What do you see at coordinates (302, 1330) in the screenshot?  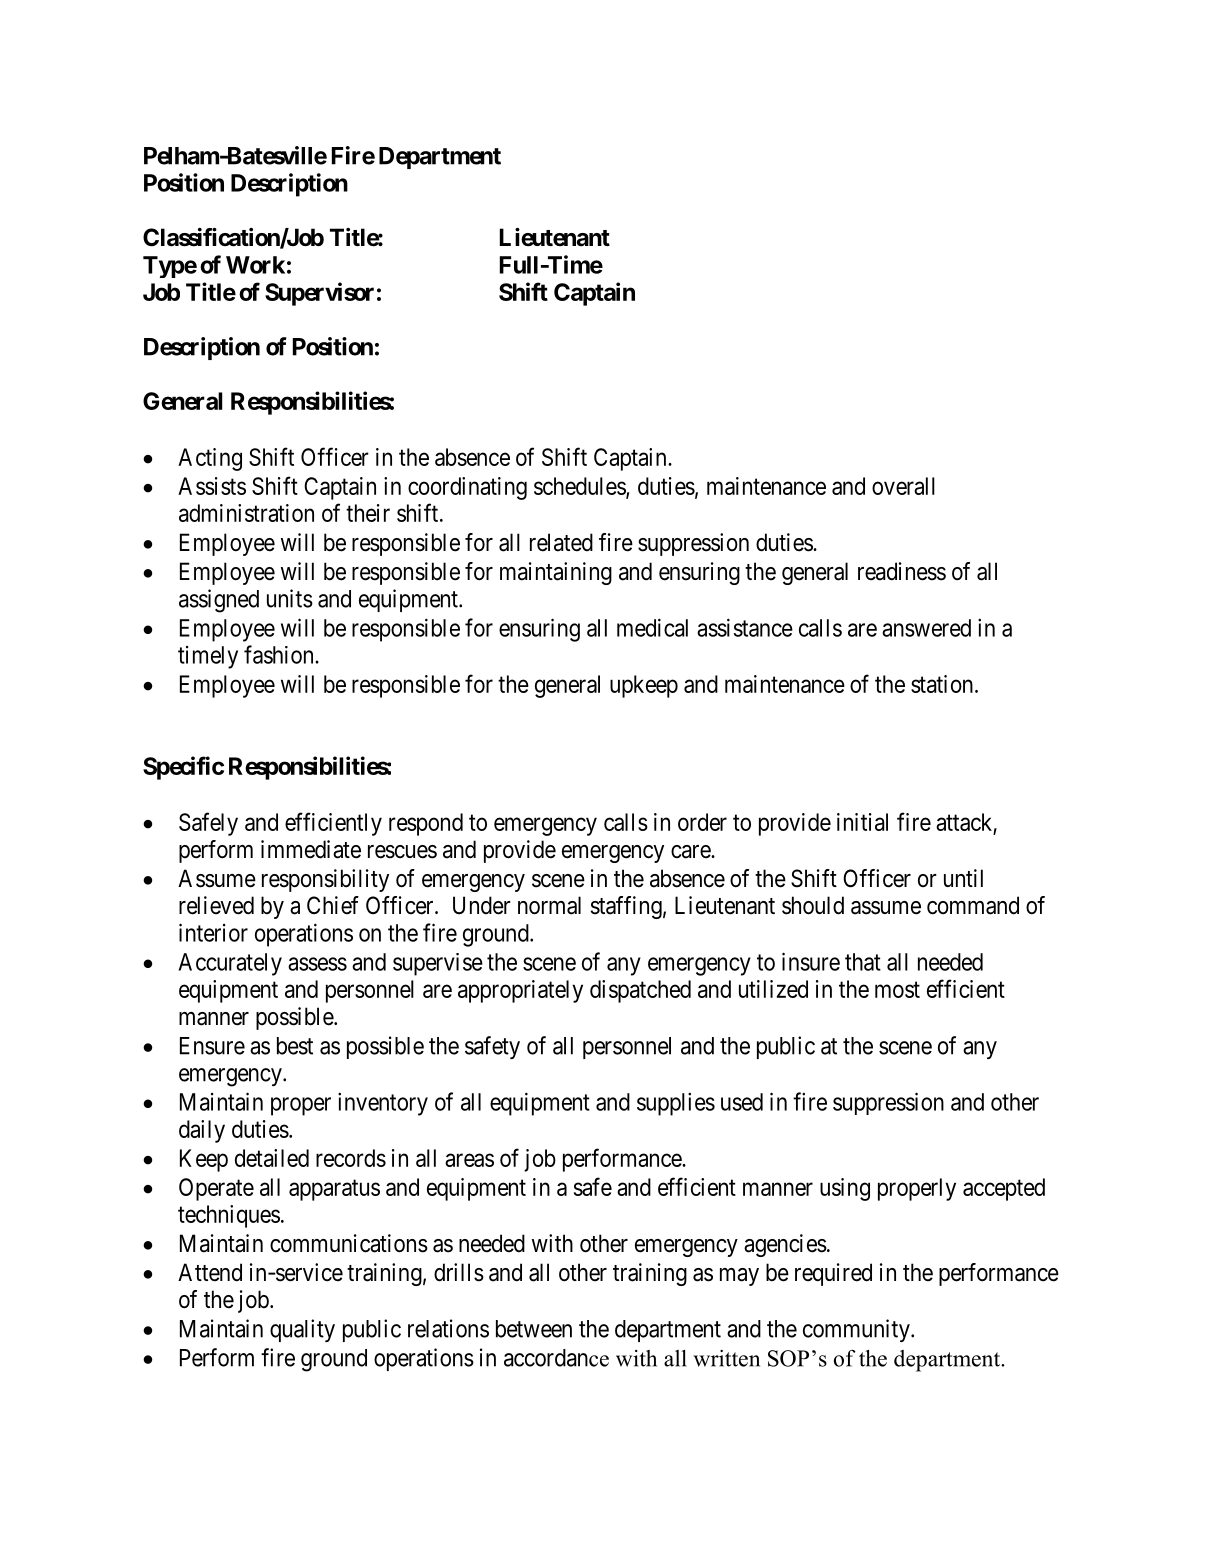 I see `quality` at bounding box center [302, 1330].
